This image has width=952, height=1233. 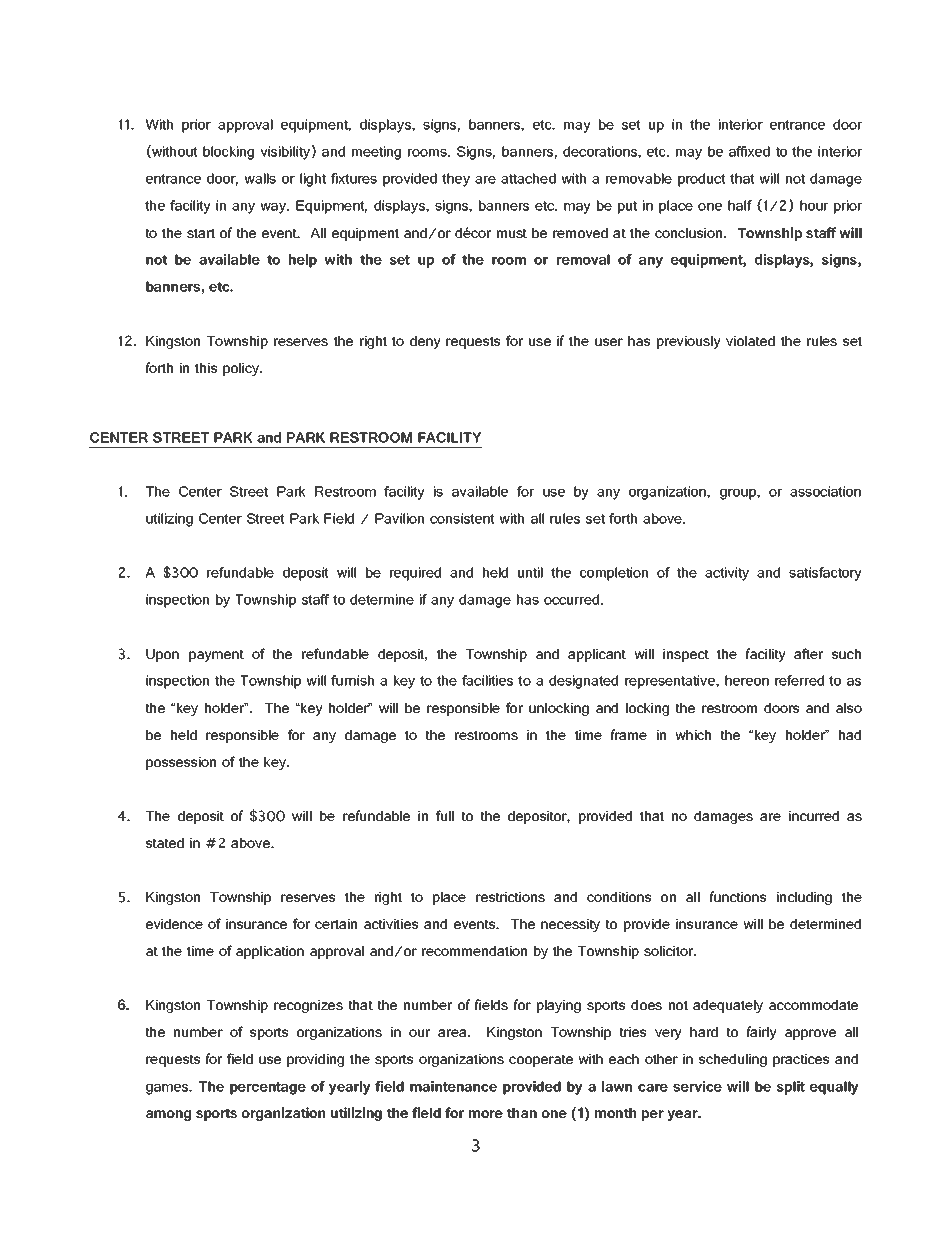 What do you see at coordinates (216, 656) in the image?
I see `payment` at bounding box center [216, 656].
